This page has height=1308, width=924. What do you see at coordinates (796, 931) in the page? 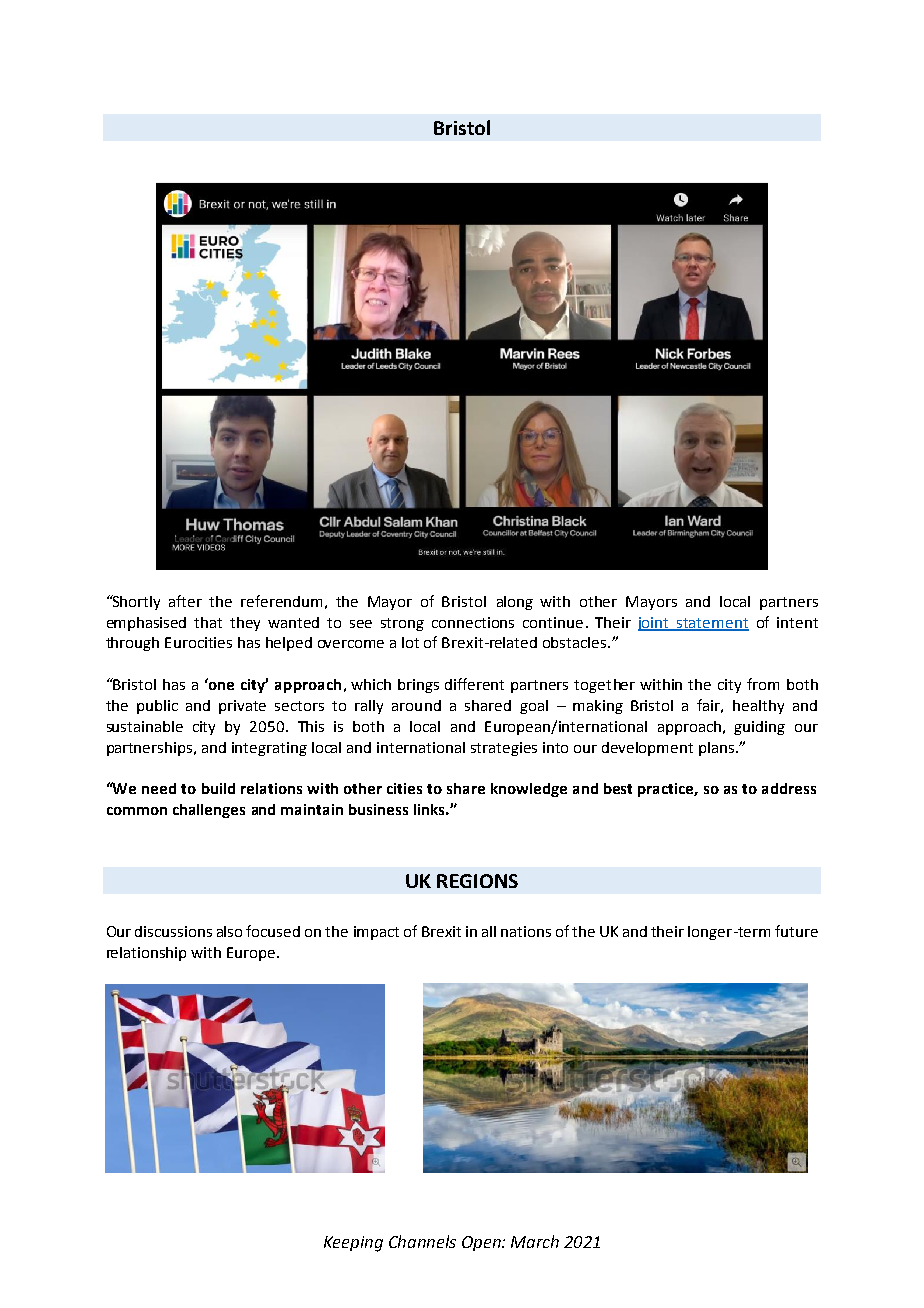
I see `future` at bounding box center [796, 931].
